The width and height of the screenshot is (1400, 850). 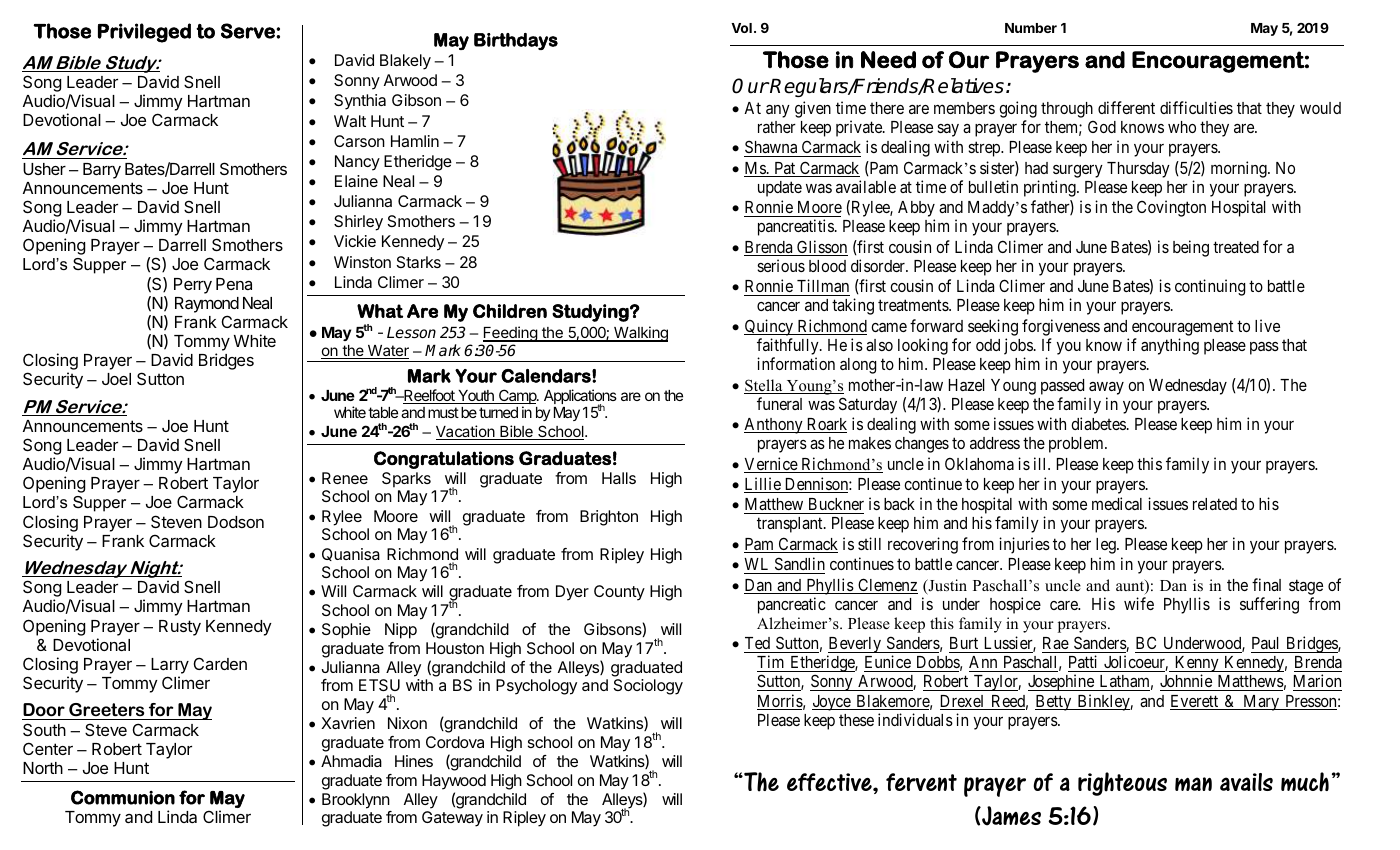 What do you see at coordinates (1122, 784) in the screenshot?
I see `righteous` at bounding box center [1122, 784].
